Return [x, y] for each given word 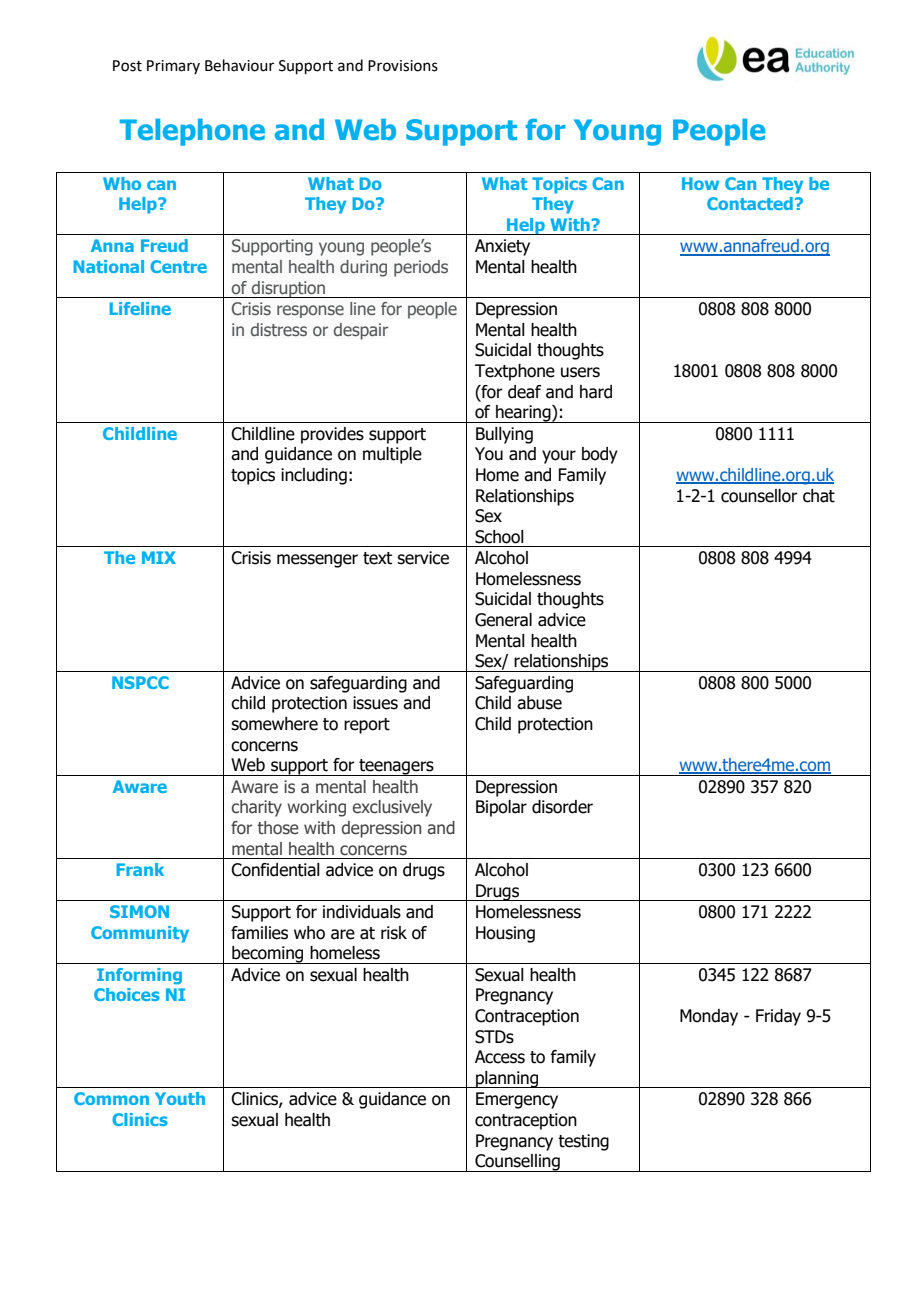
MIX [159, 557]
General [503, 620]
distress [279, 329]
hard [596, 392]
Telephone [192, 132]
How [700, 183]
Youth [180, 1098]
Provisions [403, 66]
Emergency [517, 1100]
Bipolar [501, 808]
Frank [140, 869]
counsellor [759, 496]
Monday [709, 1017]
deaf [524, 392]
